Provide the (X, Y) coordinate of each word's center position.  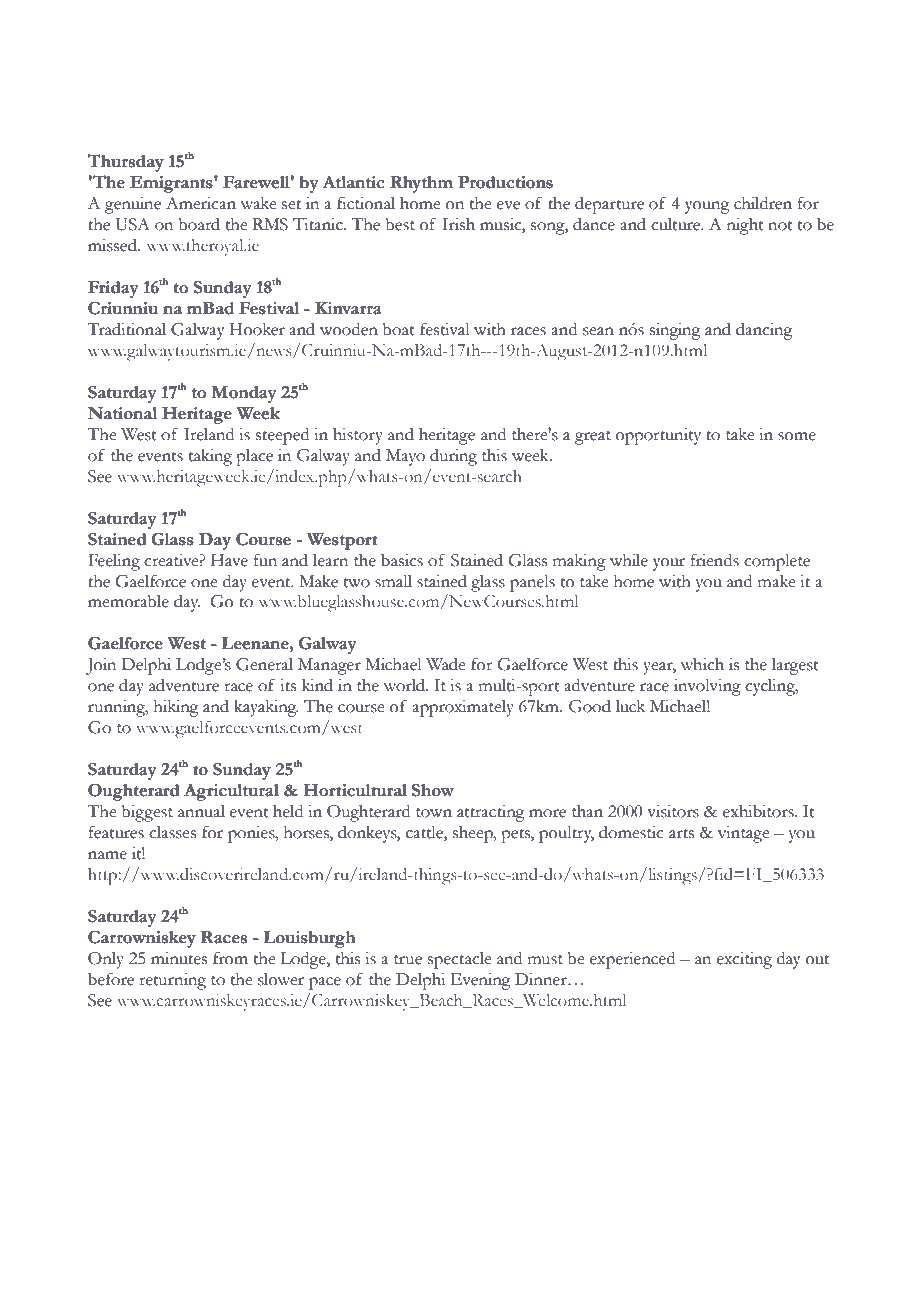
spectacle (460, 960)
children (763, 203)
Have (229, 560)
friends (715, 560)
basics (402, 560)
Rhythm (421, 184)
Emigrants (172, 184)
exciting (744, 960)
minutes (179, 958)
